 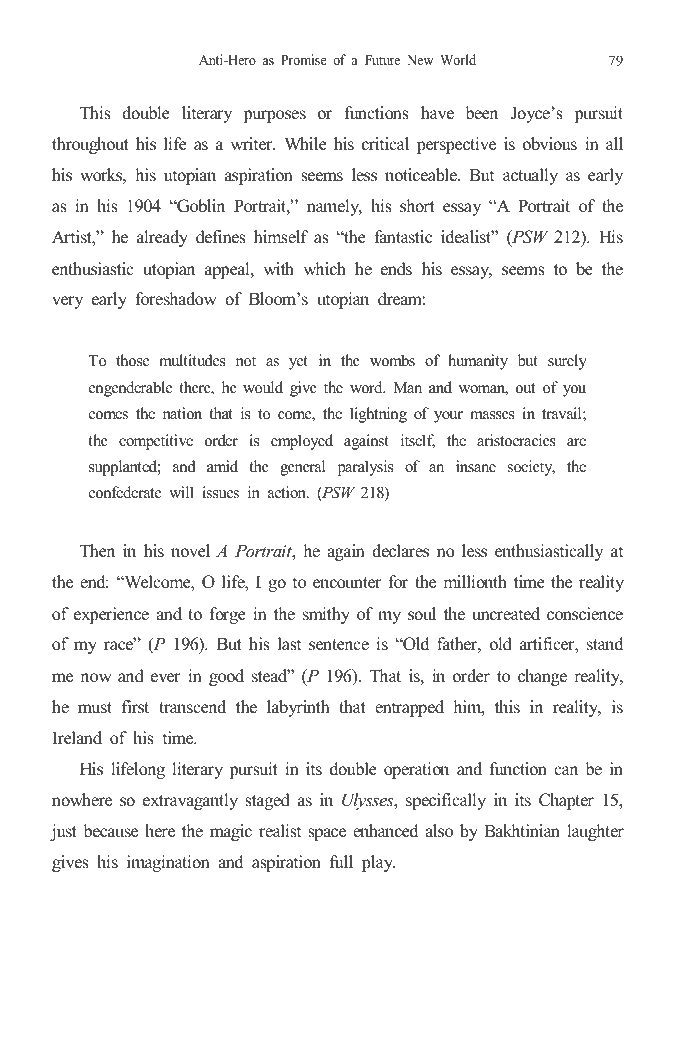 What do you see at coordinates (481, 113) in the screenshot?
I see `been` at bounding box center [481, 113].
